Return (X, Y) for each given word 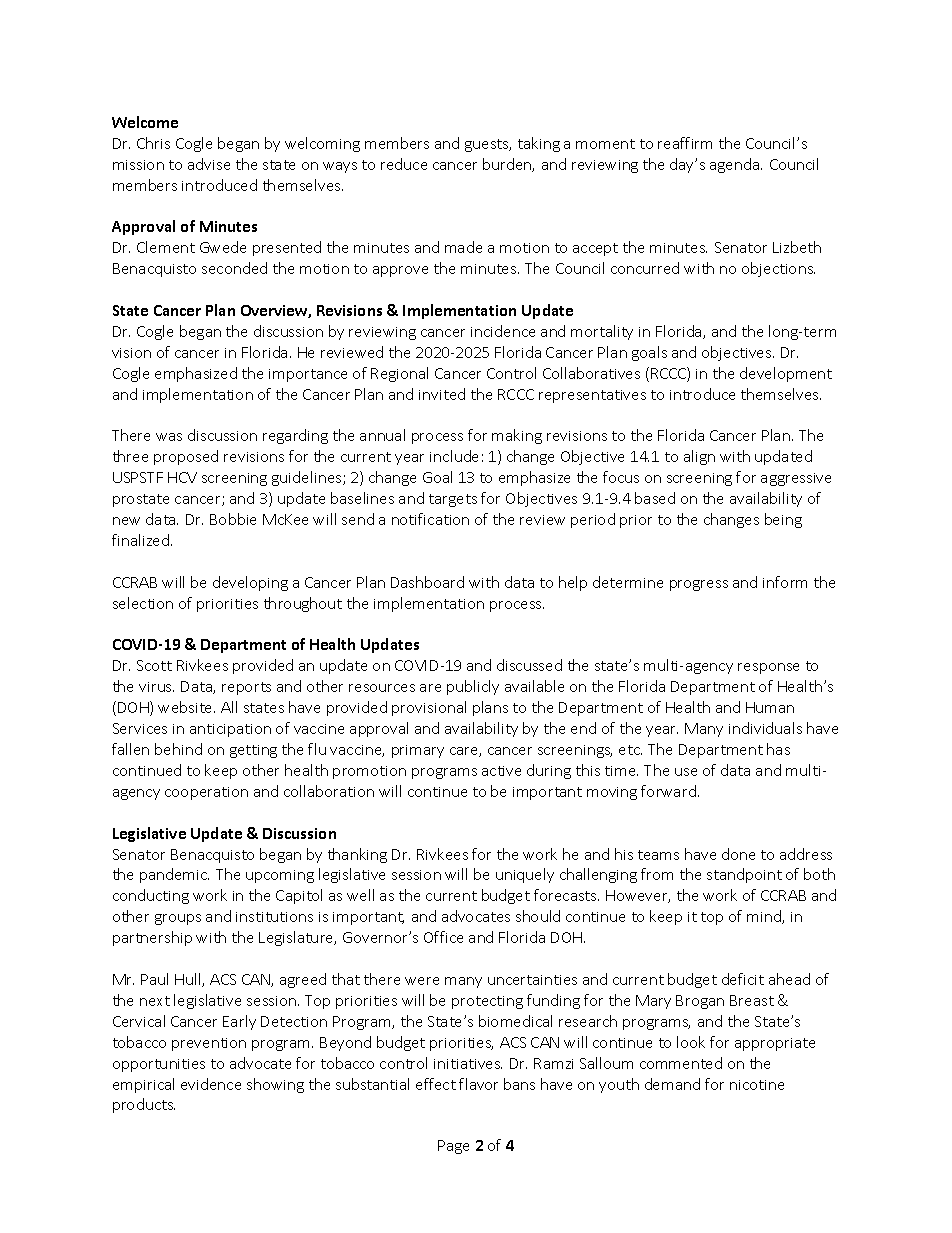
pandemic (174, 875)
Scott (154, 665)
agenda (736, 165)
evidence (211, 1084)
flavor (478, 1084)
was (169, 437)
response (768, 668)
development (786, 374)
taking (539, 144)
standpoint (744, 875)
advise (209, 164)
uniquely (525, 875)
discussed (529, 665)
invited (442, 394)
